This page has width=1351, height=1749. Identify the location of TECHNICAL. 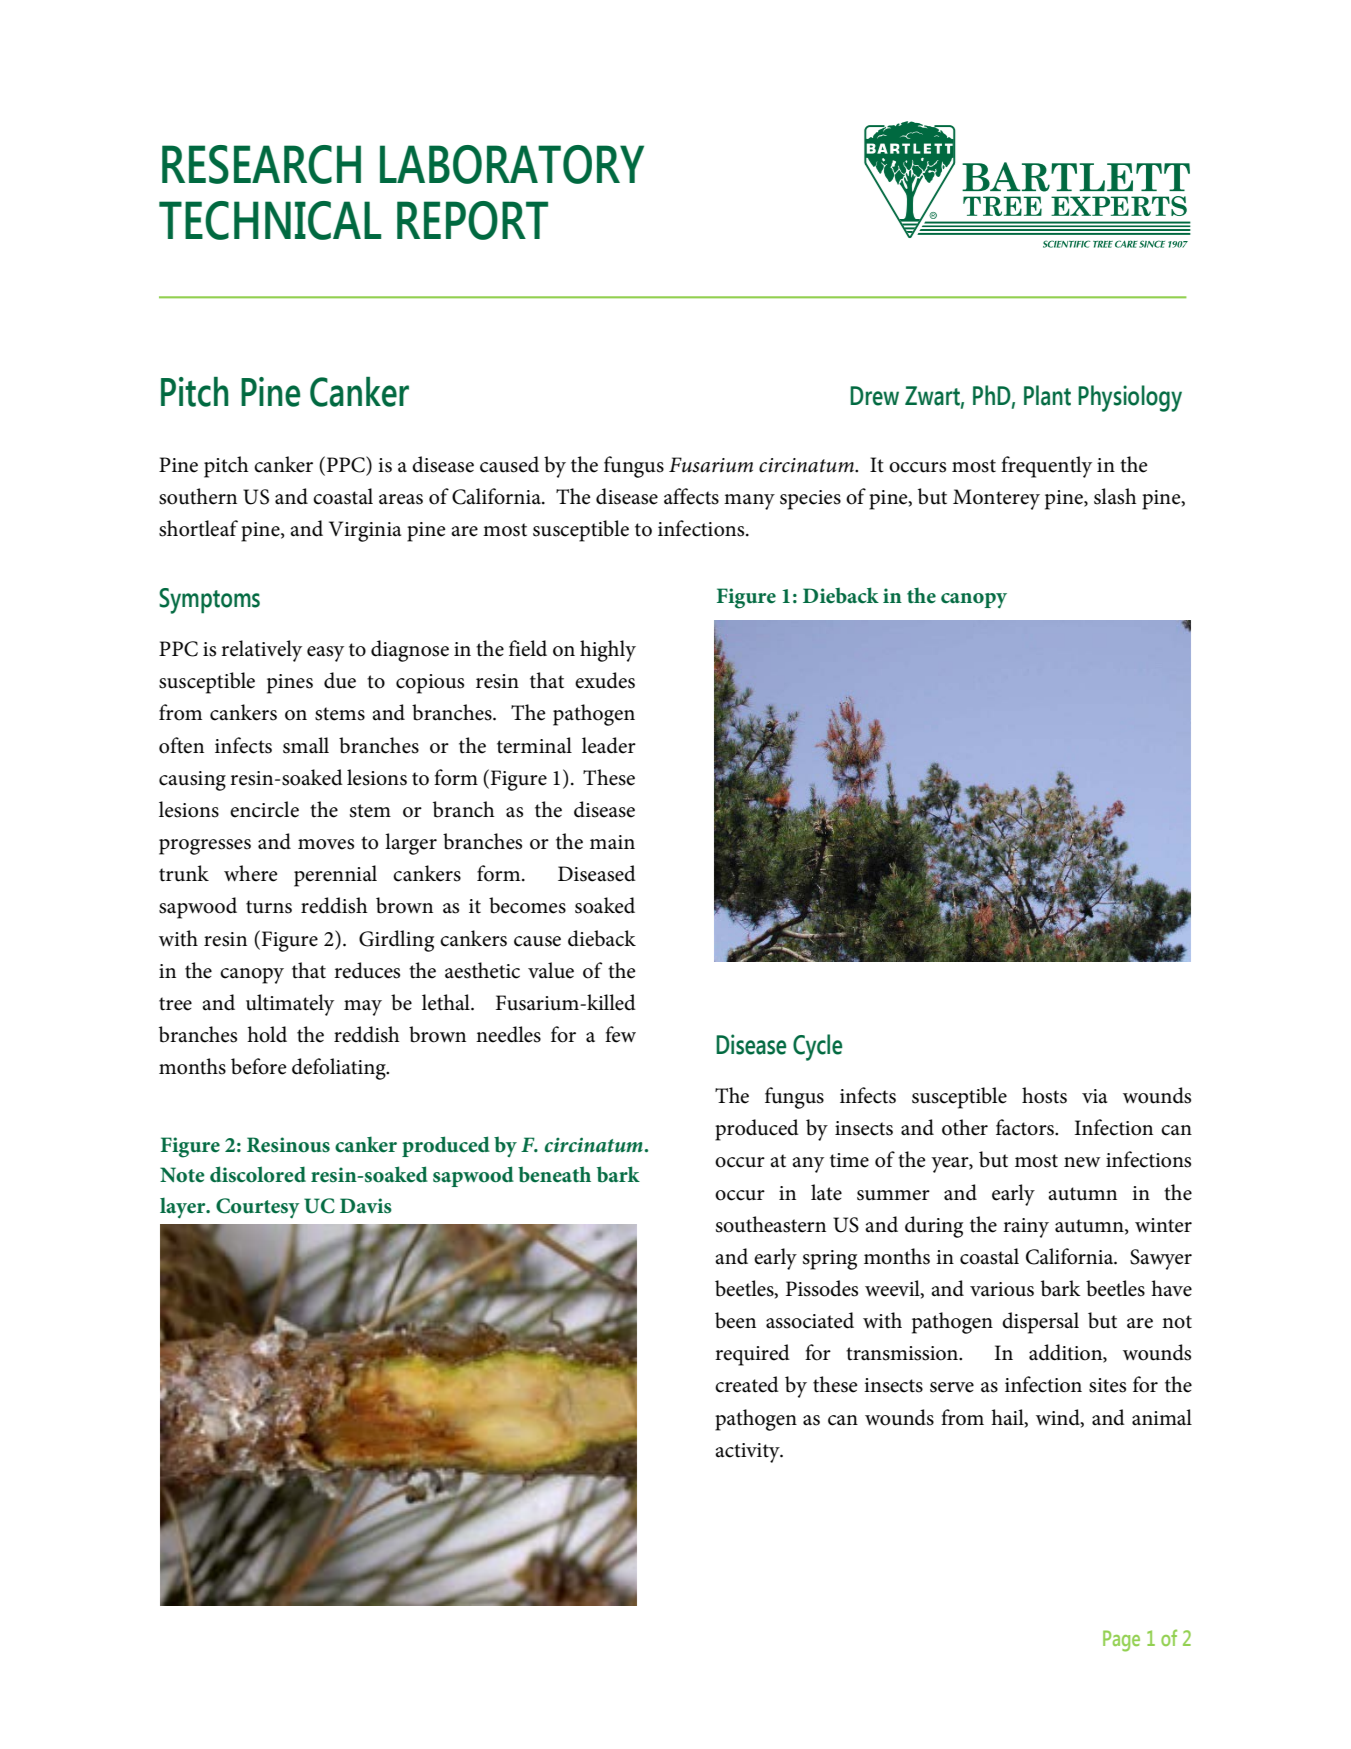
(270, 220).
